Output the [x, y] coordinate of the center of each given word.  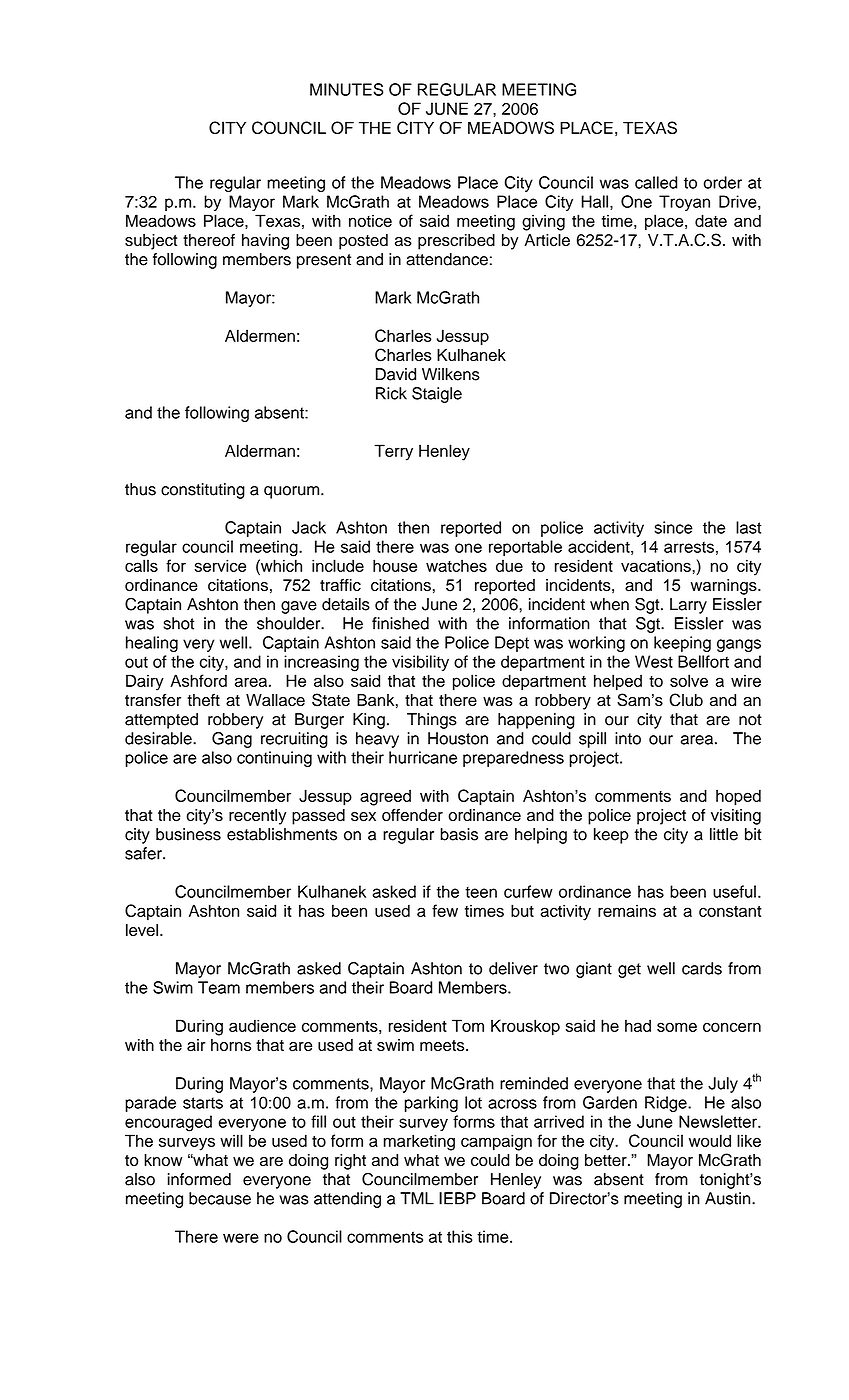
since [673, 527]
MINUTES [347, 89]
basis [459, 834]
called [656, 182]
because [220, 1198]
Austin [729, 1198]
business [188, 834]
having [265, 242]
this [460, 1236]
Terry [393, 452]
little [724, 834]
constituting [203, 491]
